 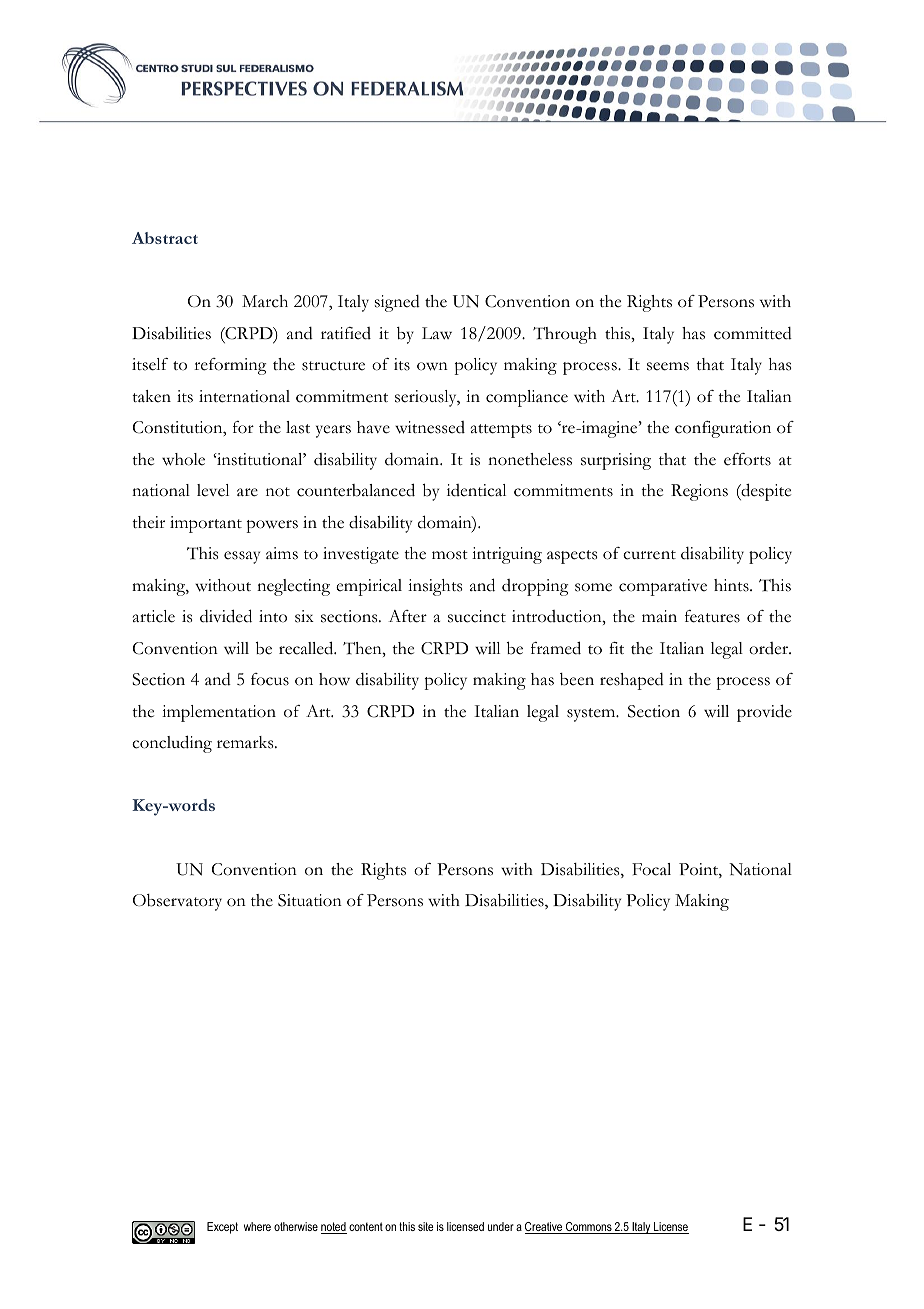 I want to click on Focal, so click(x=651, y=869).
